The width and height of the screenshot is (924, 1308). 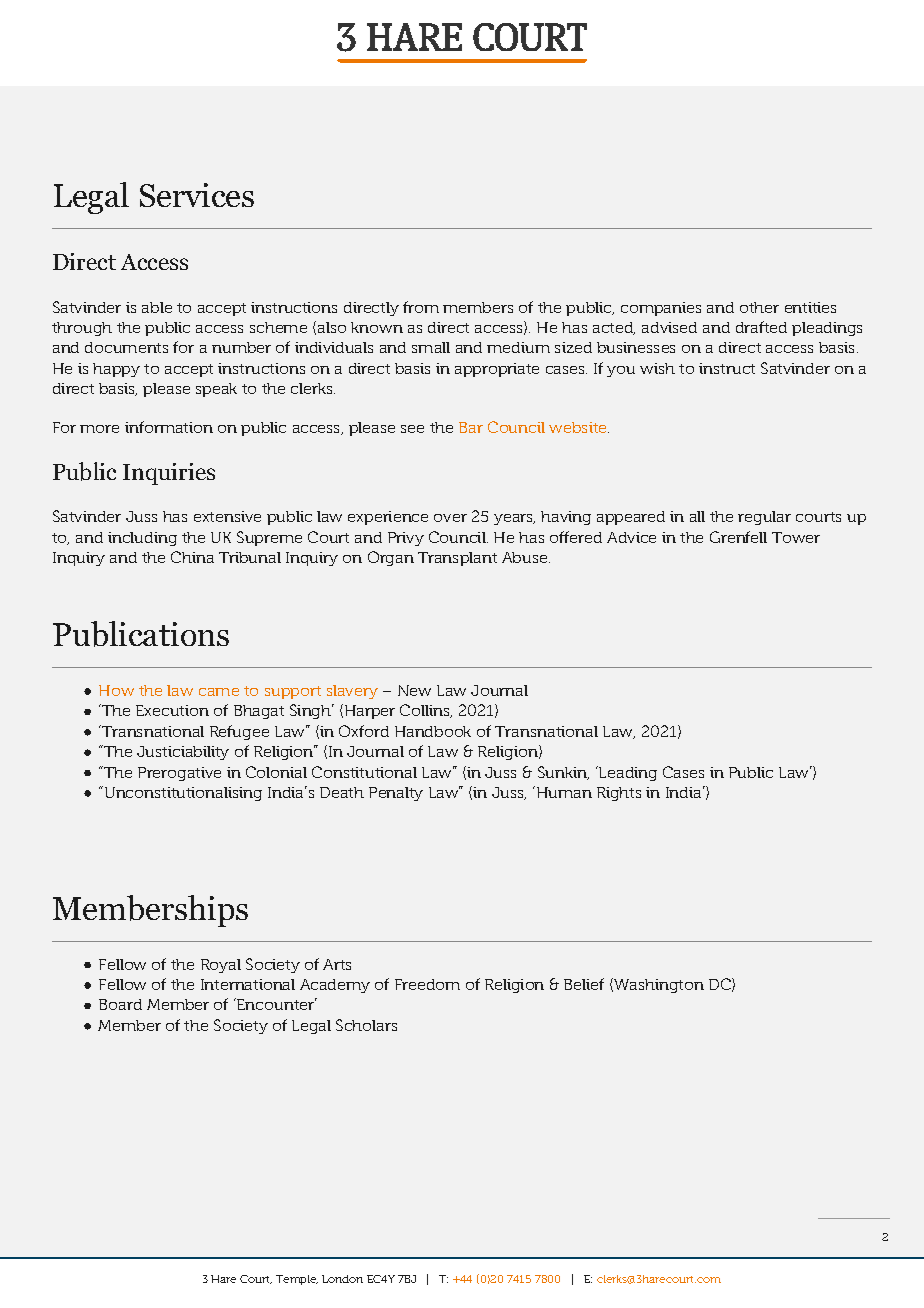 What do you see at coordinates (433, 731) in the screenshot?
I see `Handbook` at bounding box center [433, 731].
